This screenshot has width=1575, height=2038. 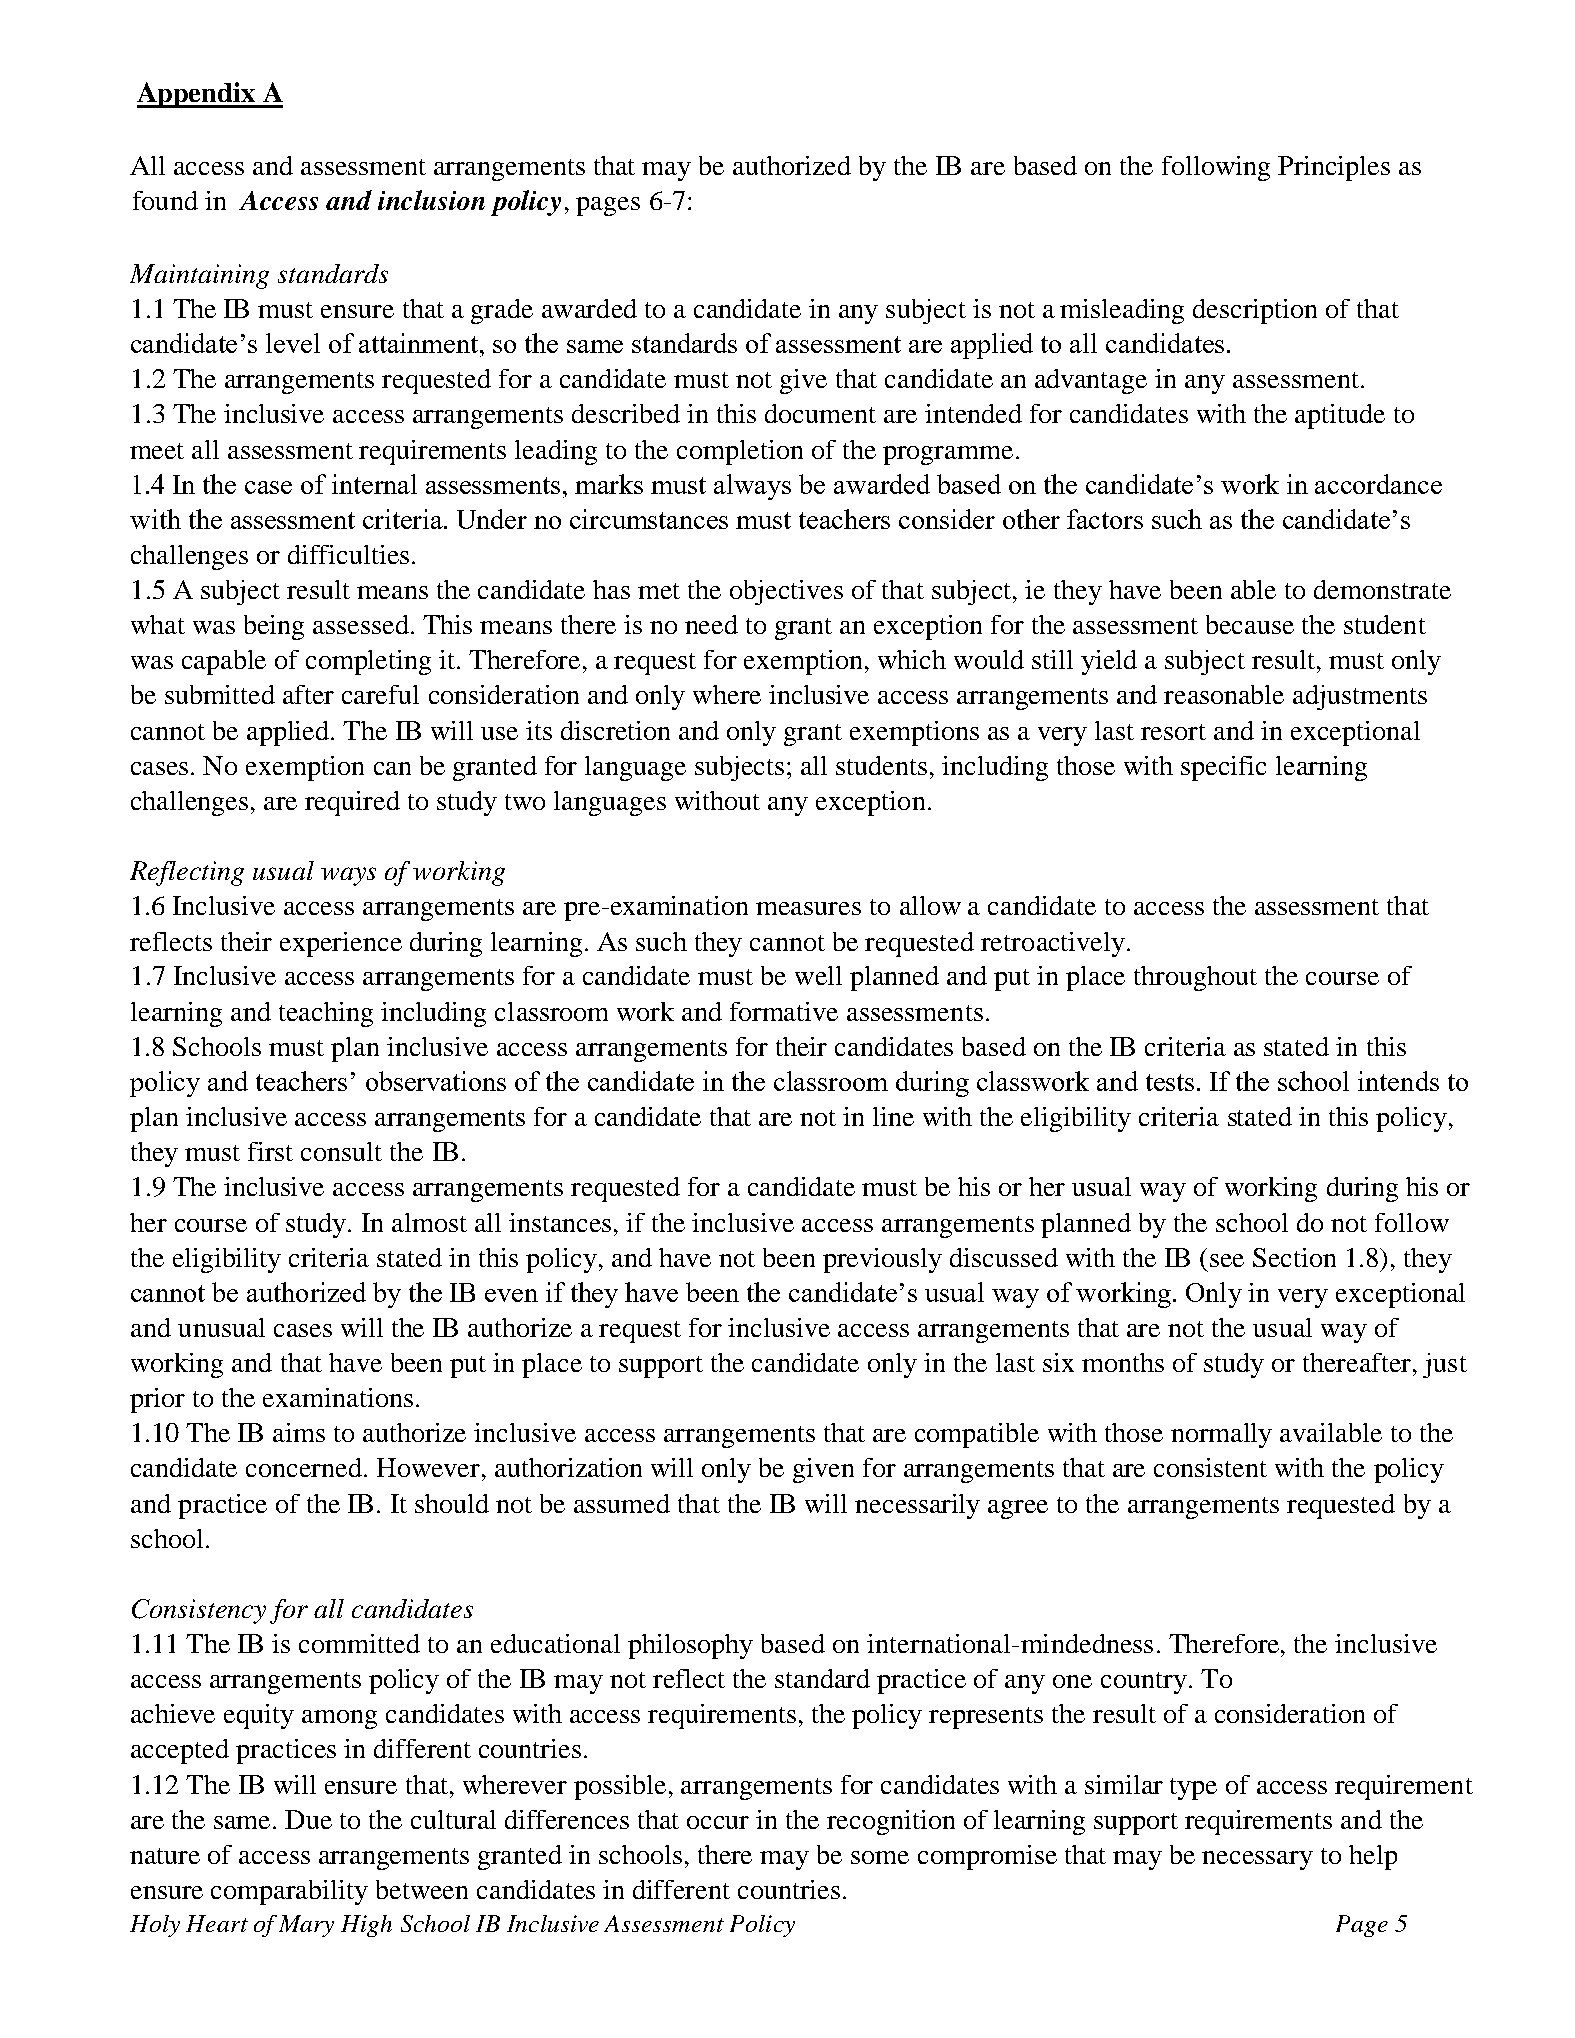 I want to click on line, so click(x=893, y=1116).
